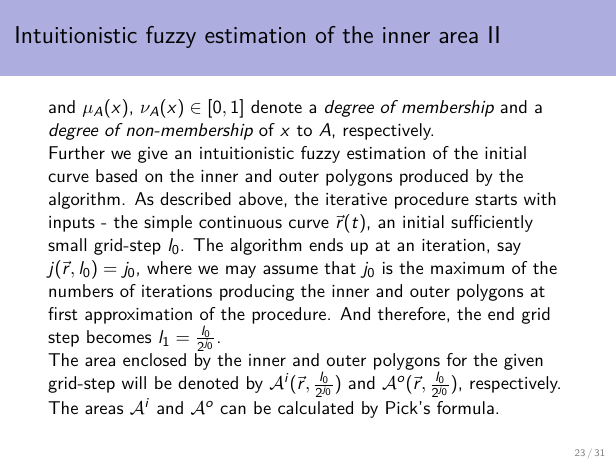 Image resolution: width=616 pixels, height=462 pixels. Describe the element at coordinates (119, 336) in the screenshot. I see `becomes` at that location.
